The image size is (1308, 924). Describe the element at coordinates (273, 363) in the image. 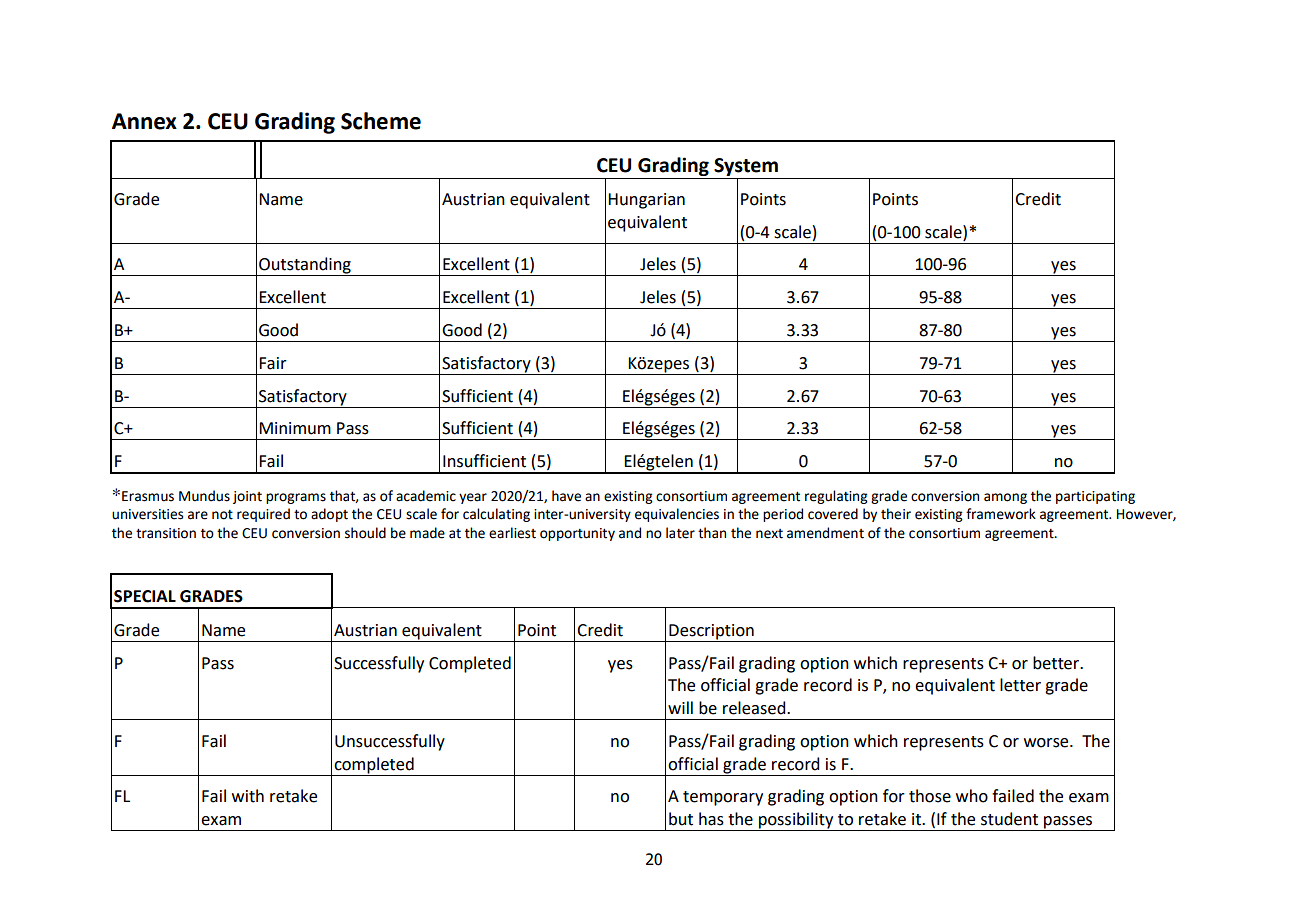

I see `Fair` at that location.
